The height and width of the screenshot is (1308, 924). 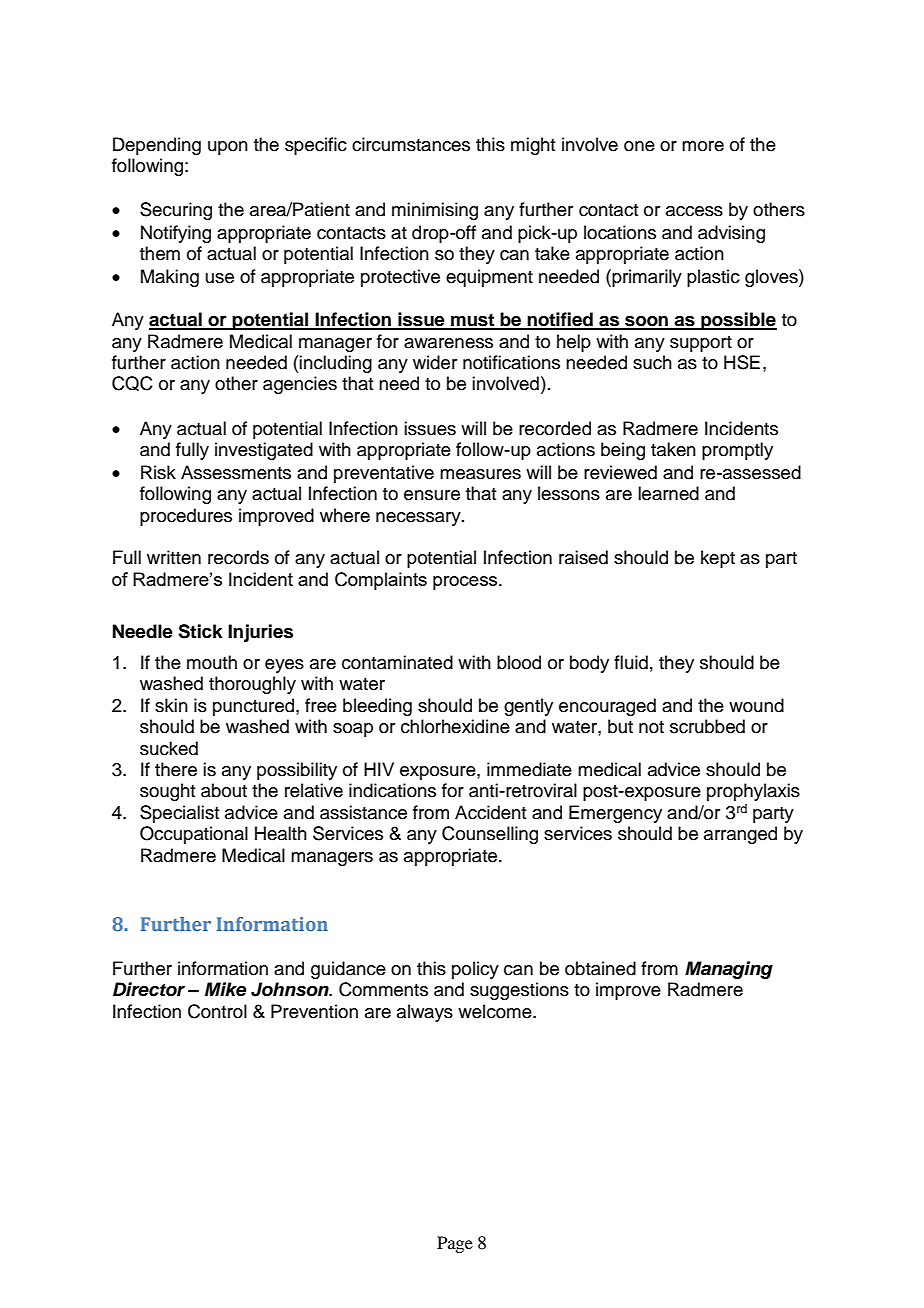 I want to click on learned, so click(x=668, y=493).
